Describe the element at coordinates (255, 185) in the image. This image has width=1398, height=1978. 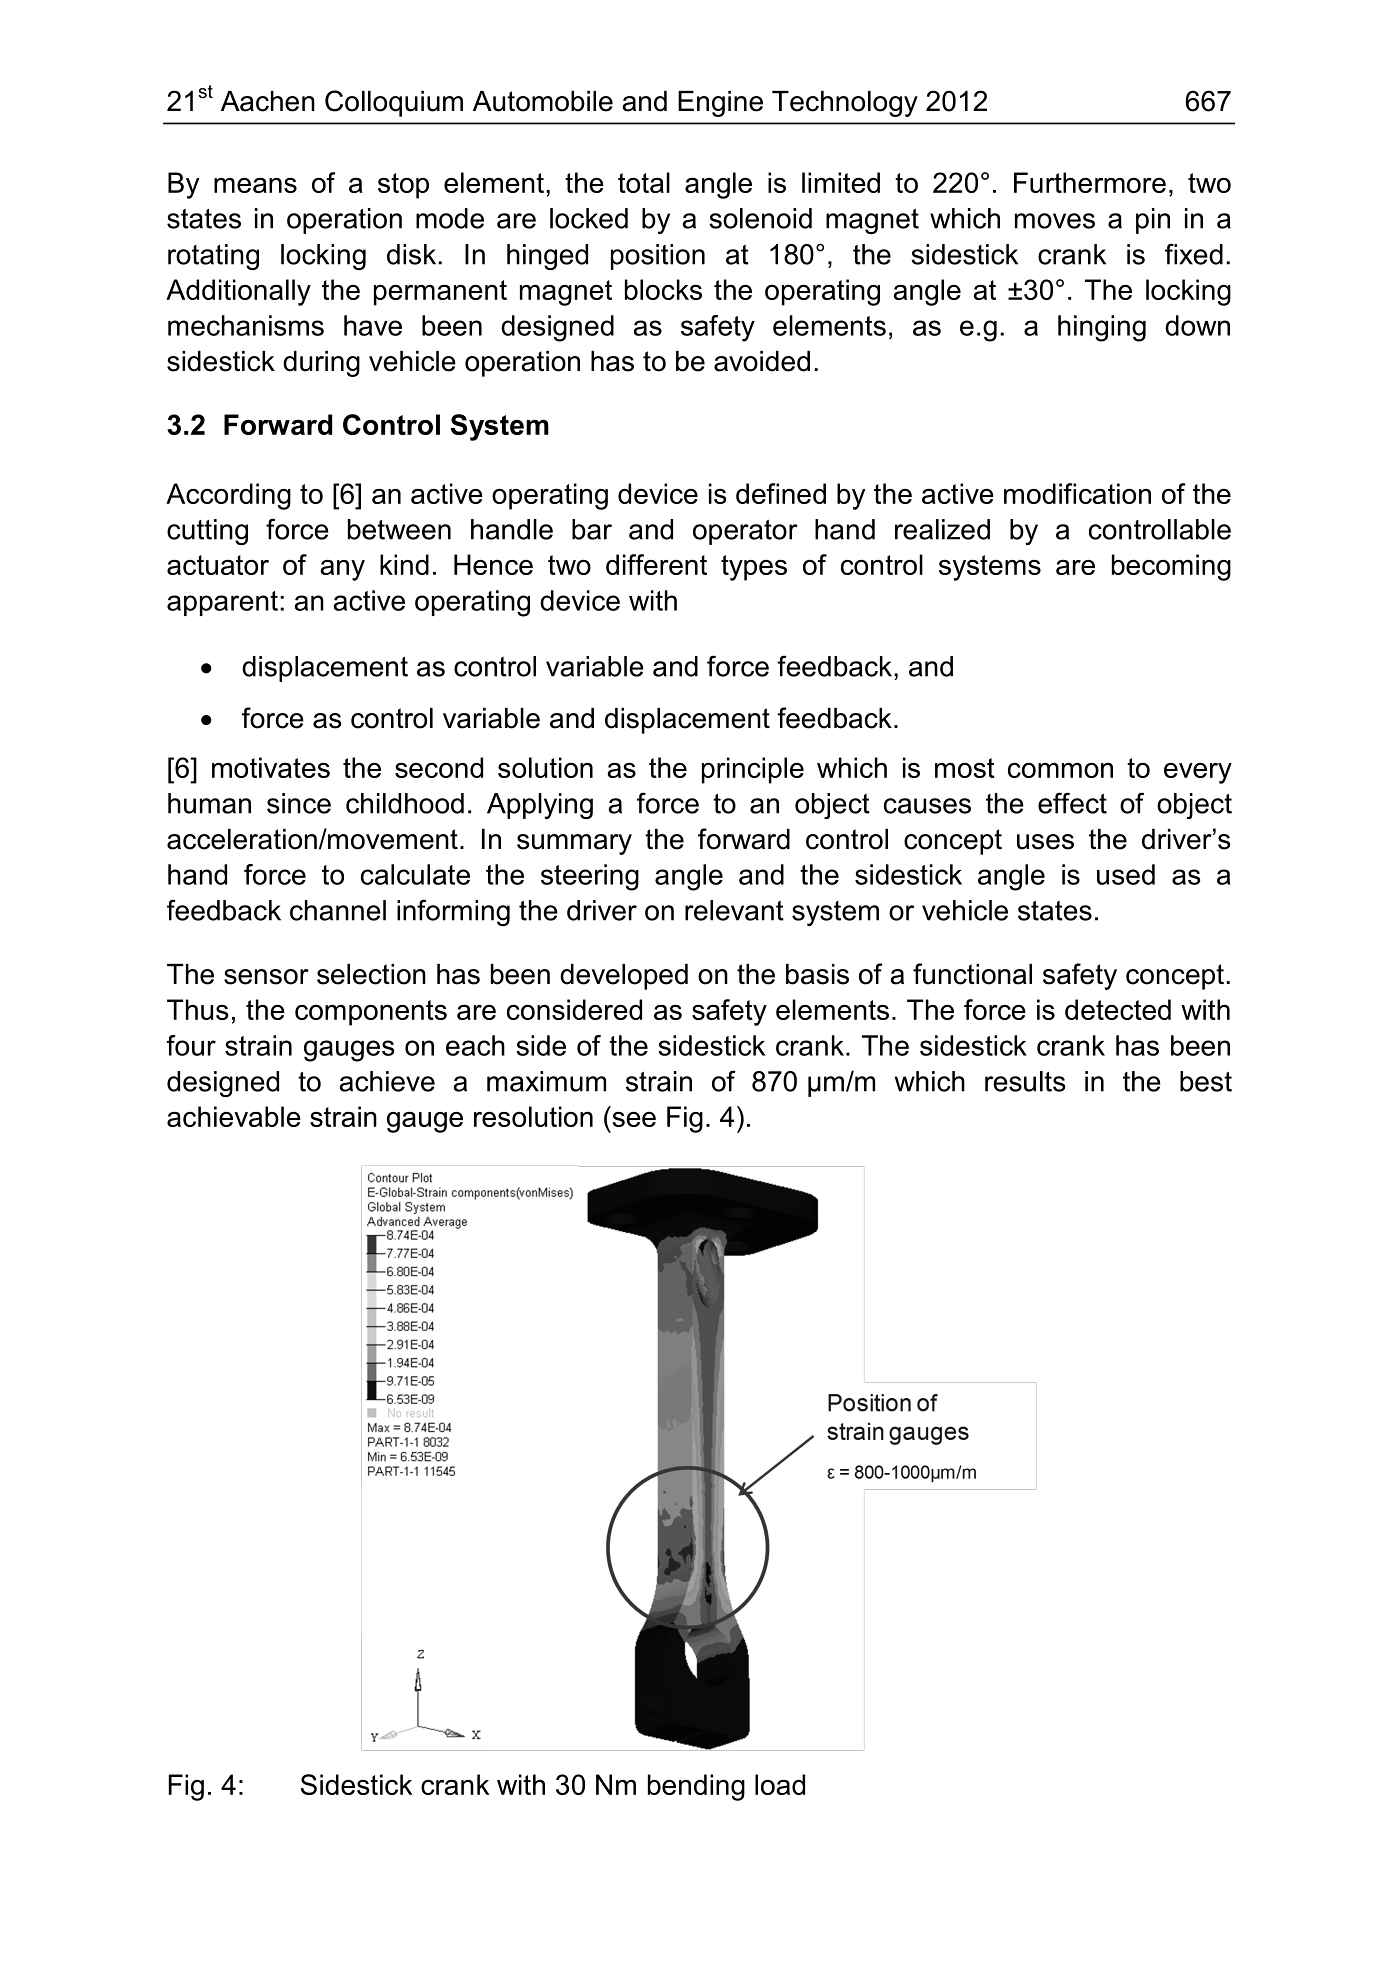
I see `means` at that location.
